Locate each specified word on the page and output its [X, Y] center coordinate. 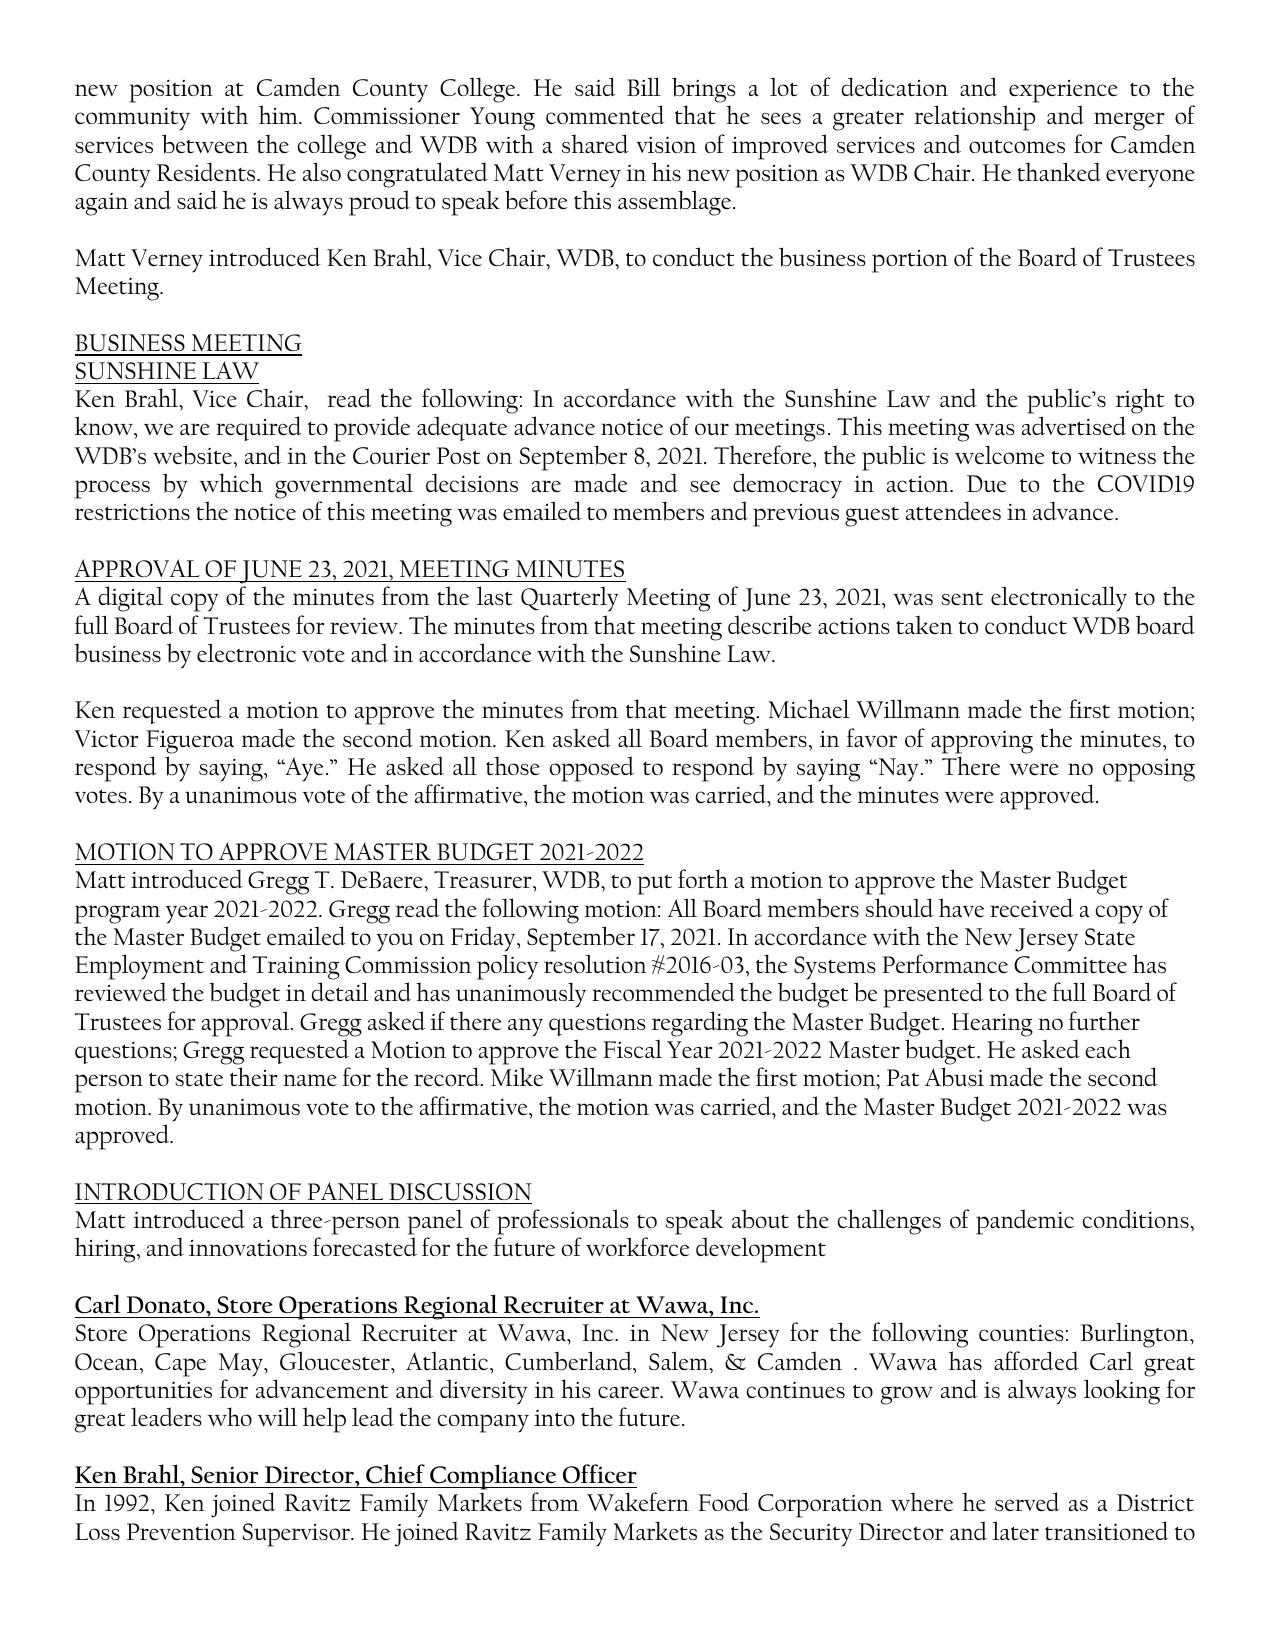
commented [605, 114]
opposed [592, 769]
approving [982, 742]
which [231, 482]
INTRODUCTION [169, 1192]
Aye [303, 769]
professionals [562, 1222]
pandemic [1025, 1222]
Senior [224, 1475]
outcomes [1017, 146]
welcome [999, 454]
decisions [472, 482]
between [205, 144]
